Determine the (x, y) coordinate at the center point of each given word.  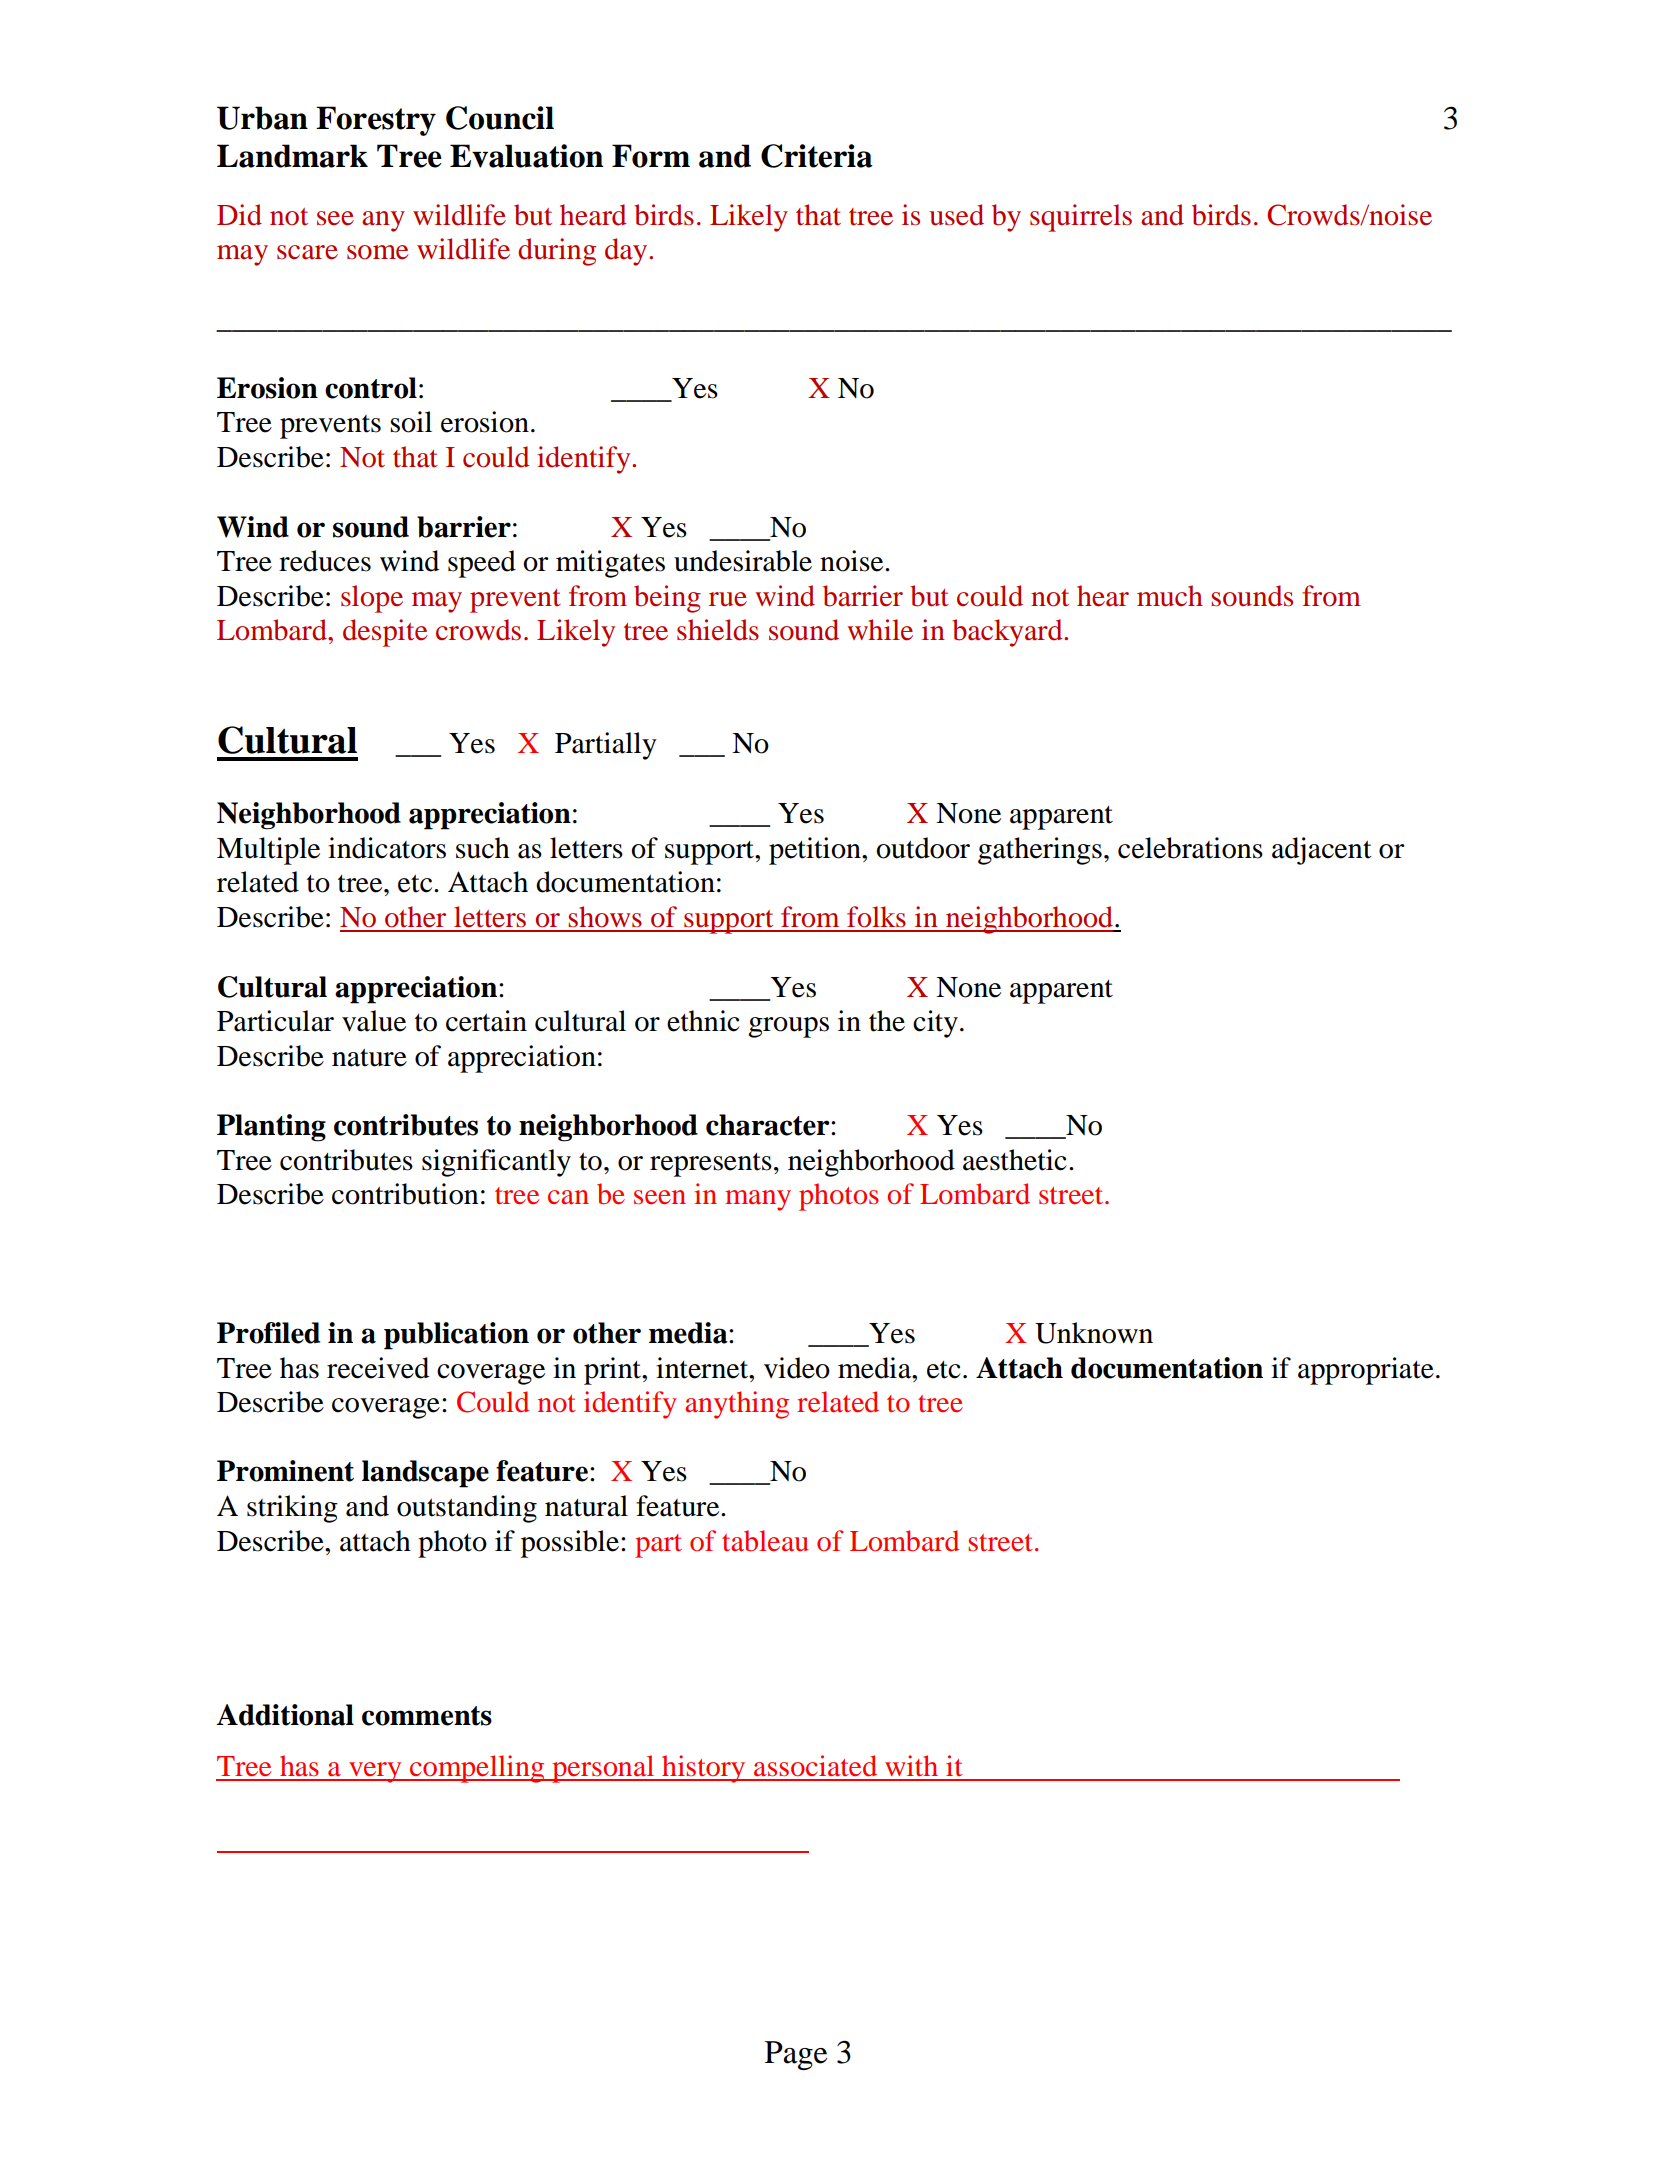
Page (796, 2055)
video (797, 1368)
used (956, 215)
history (704, 1769)
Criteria (817, 156)
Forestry (376, 121)
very (375, 1772)
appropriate (1366, 1371)
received (378, 1368)
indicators (387, 848)
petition (816, 851)
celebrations (1190, 848)
